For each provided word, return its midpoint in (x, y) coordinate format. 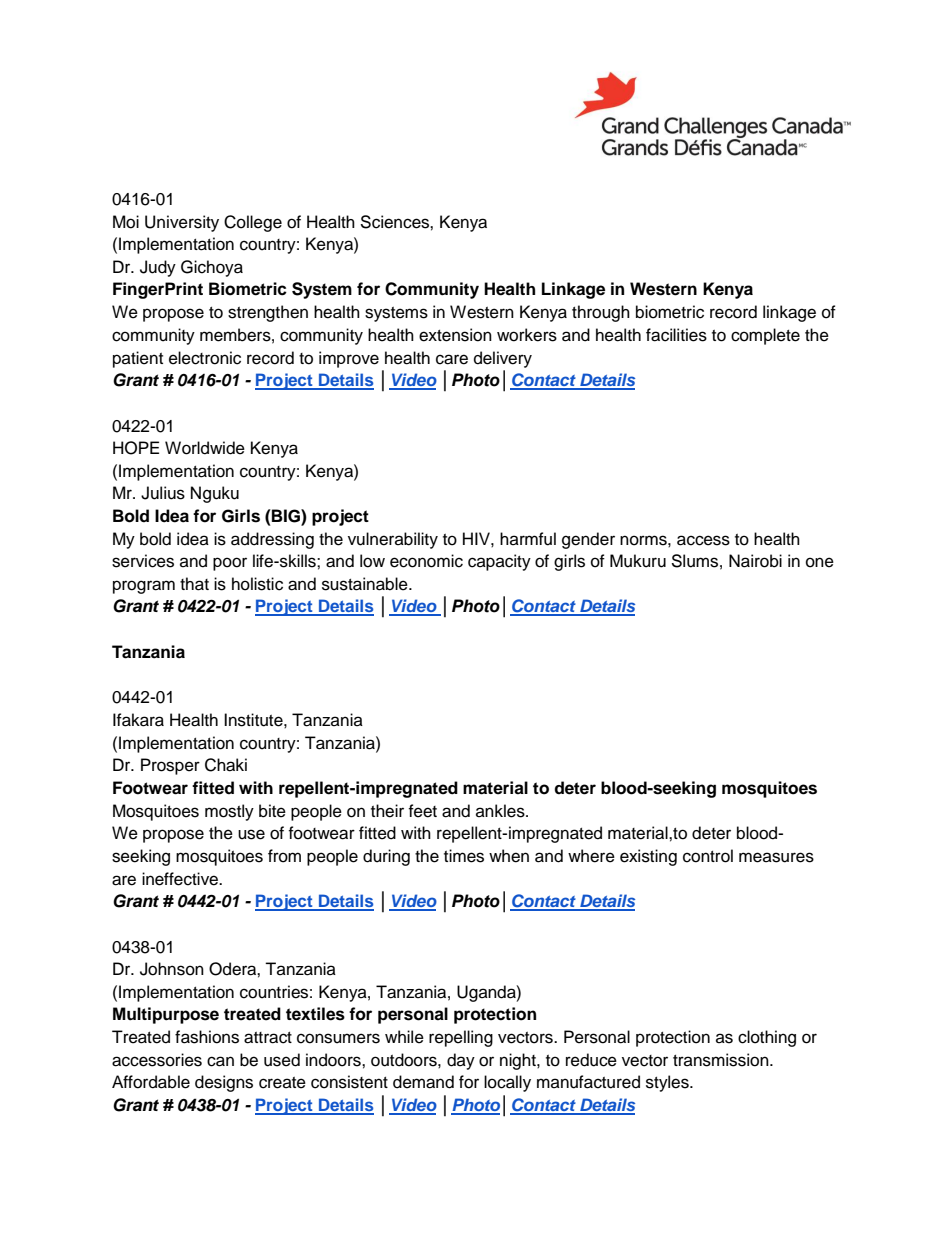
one (820, 562)
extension (455, 335)
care (452, 359)
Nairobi (755, 561)
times (464, 856)
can (220, 1061)
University (182, 223)
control (708, 856)
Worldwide (205, 448)
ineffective (181, 879)
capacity (499, 562)
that (194, 584)
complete (765, 336)
